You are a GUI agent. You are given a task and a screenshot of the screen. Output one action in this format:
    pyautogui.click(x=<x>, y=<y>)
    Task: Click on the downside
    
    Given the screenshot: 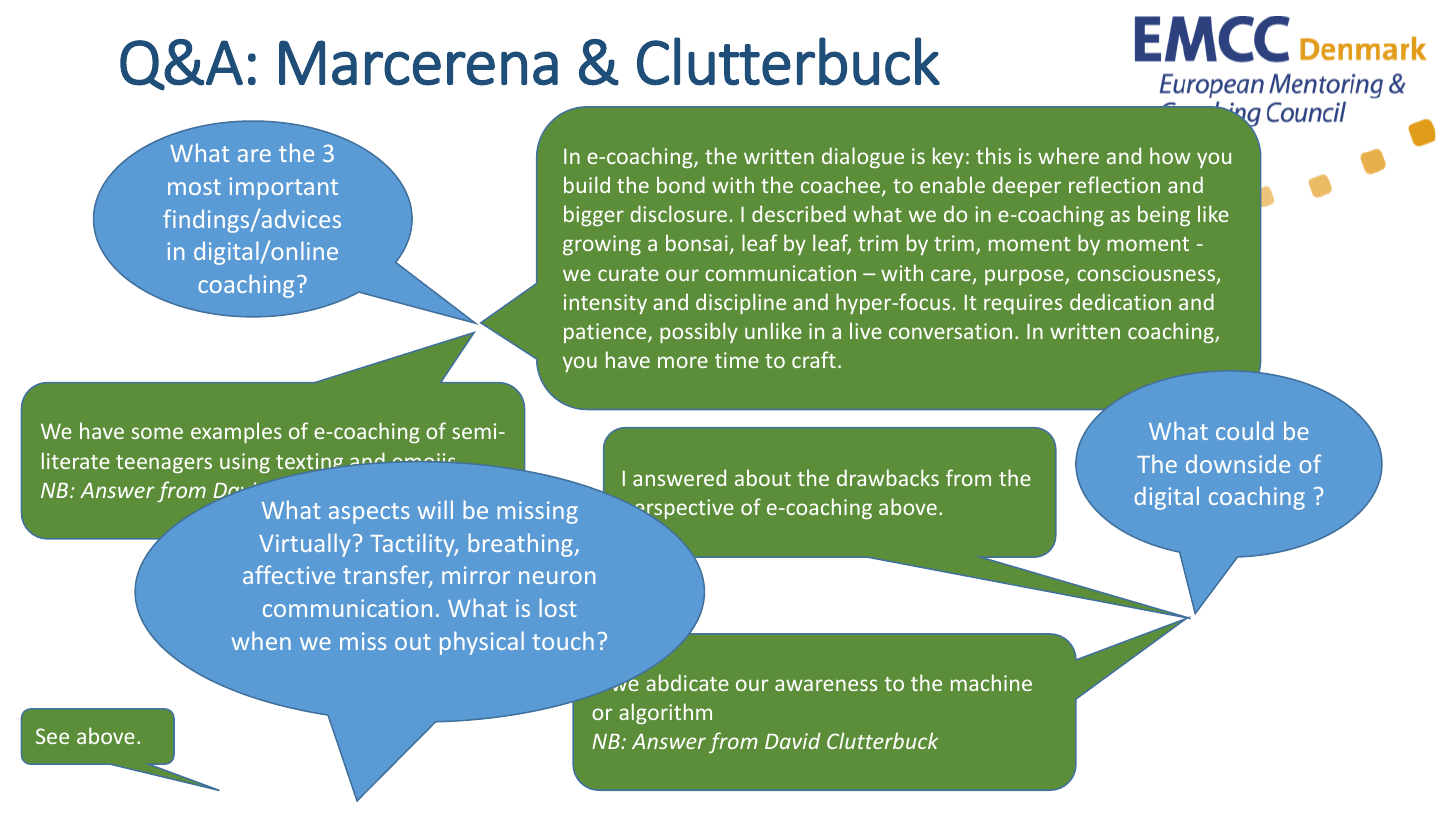 What is the action you would take?
    pyautogui.click(x=1238, y=463)
